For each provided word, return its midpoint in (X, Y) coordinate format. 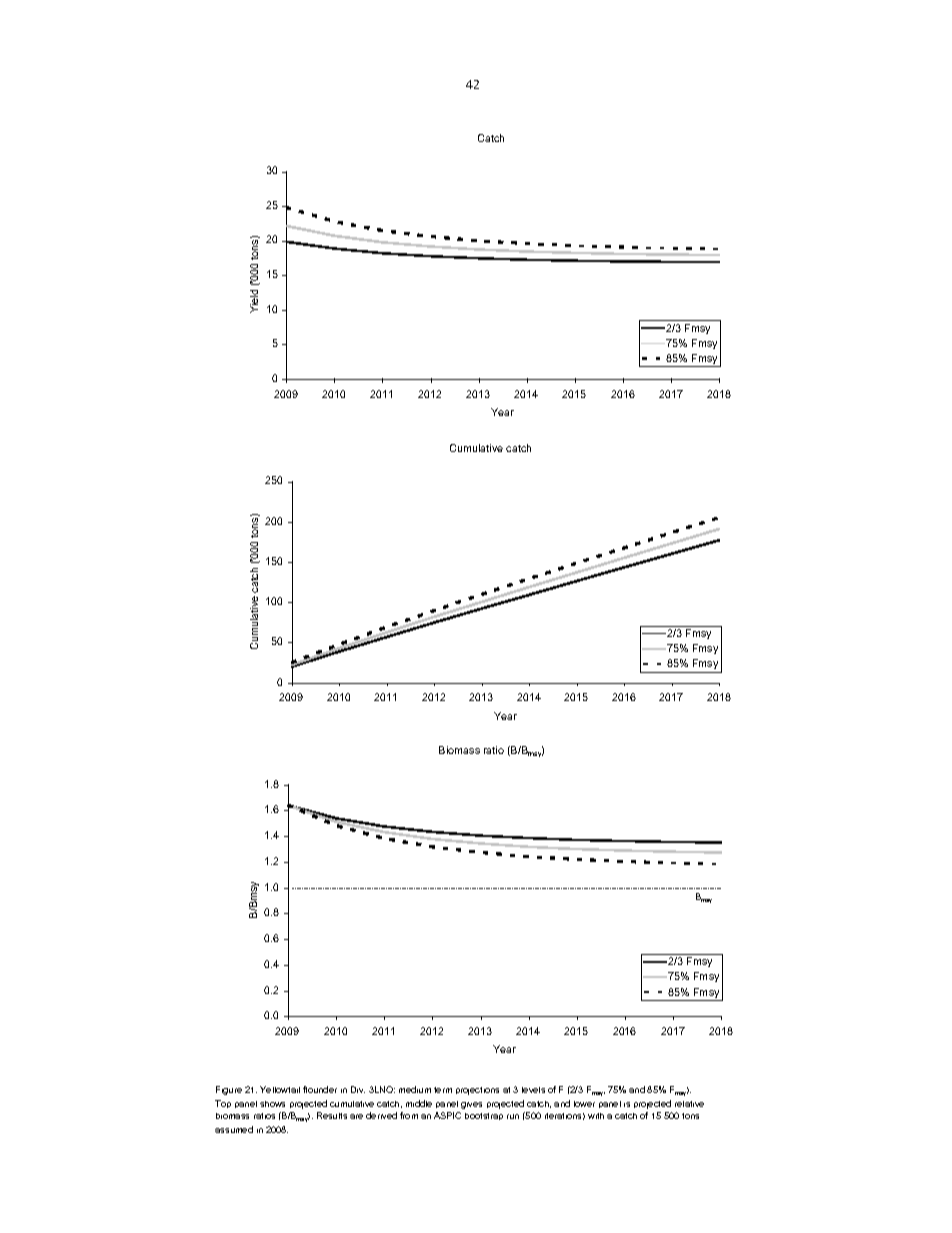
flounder (320, 1089)
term (443, 1090)
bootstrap (484, 1116)
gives (471, 1105)
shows (272, 1104)
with (596, 1116)
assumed (234, 1129)
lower (584, 1104)
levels (533, 1090)
